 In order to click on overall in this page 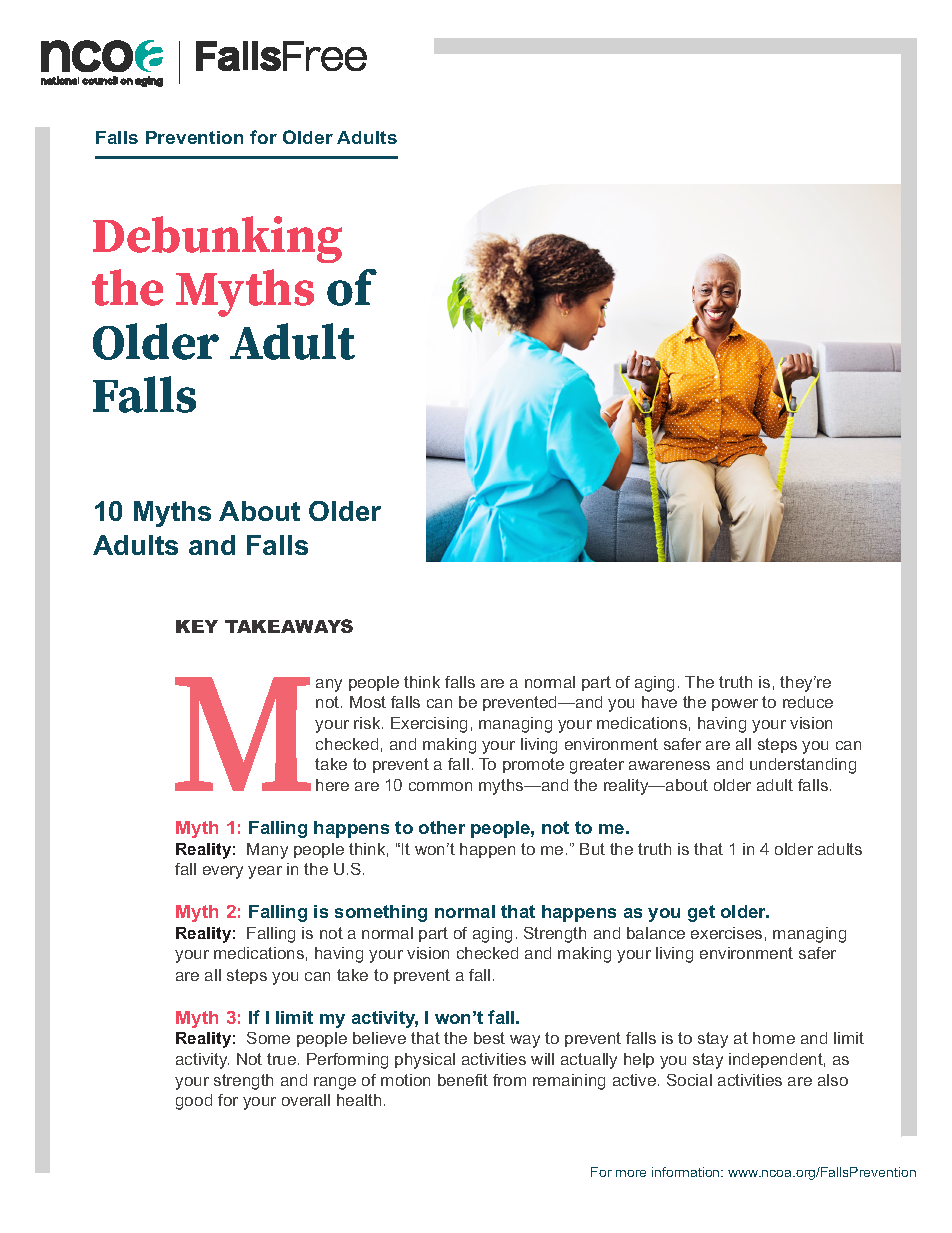, I will do `click(306, 1100)`.
